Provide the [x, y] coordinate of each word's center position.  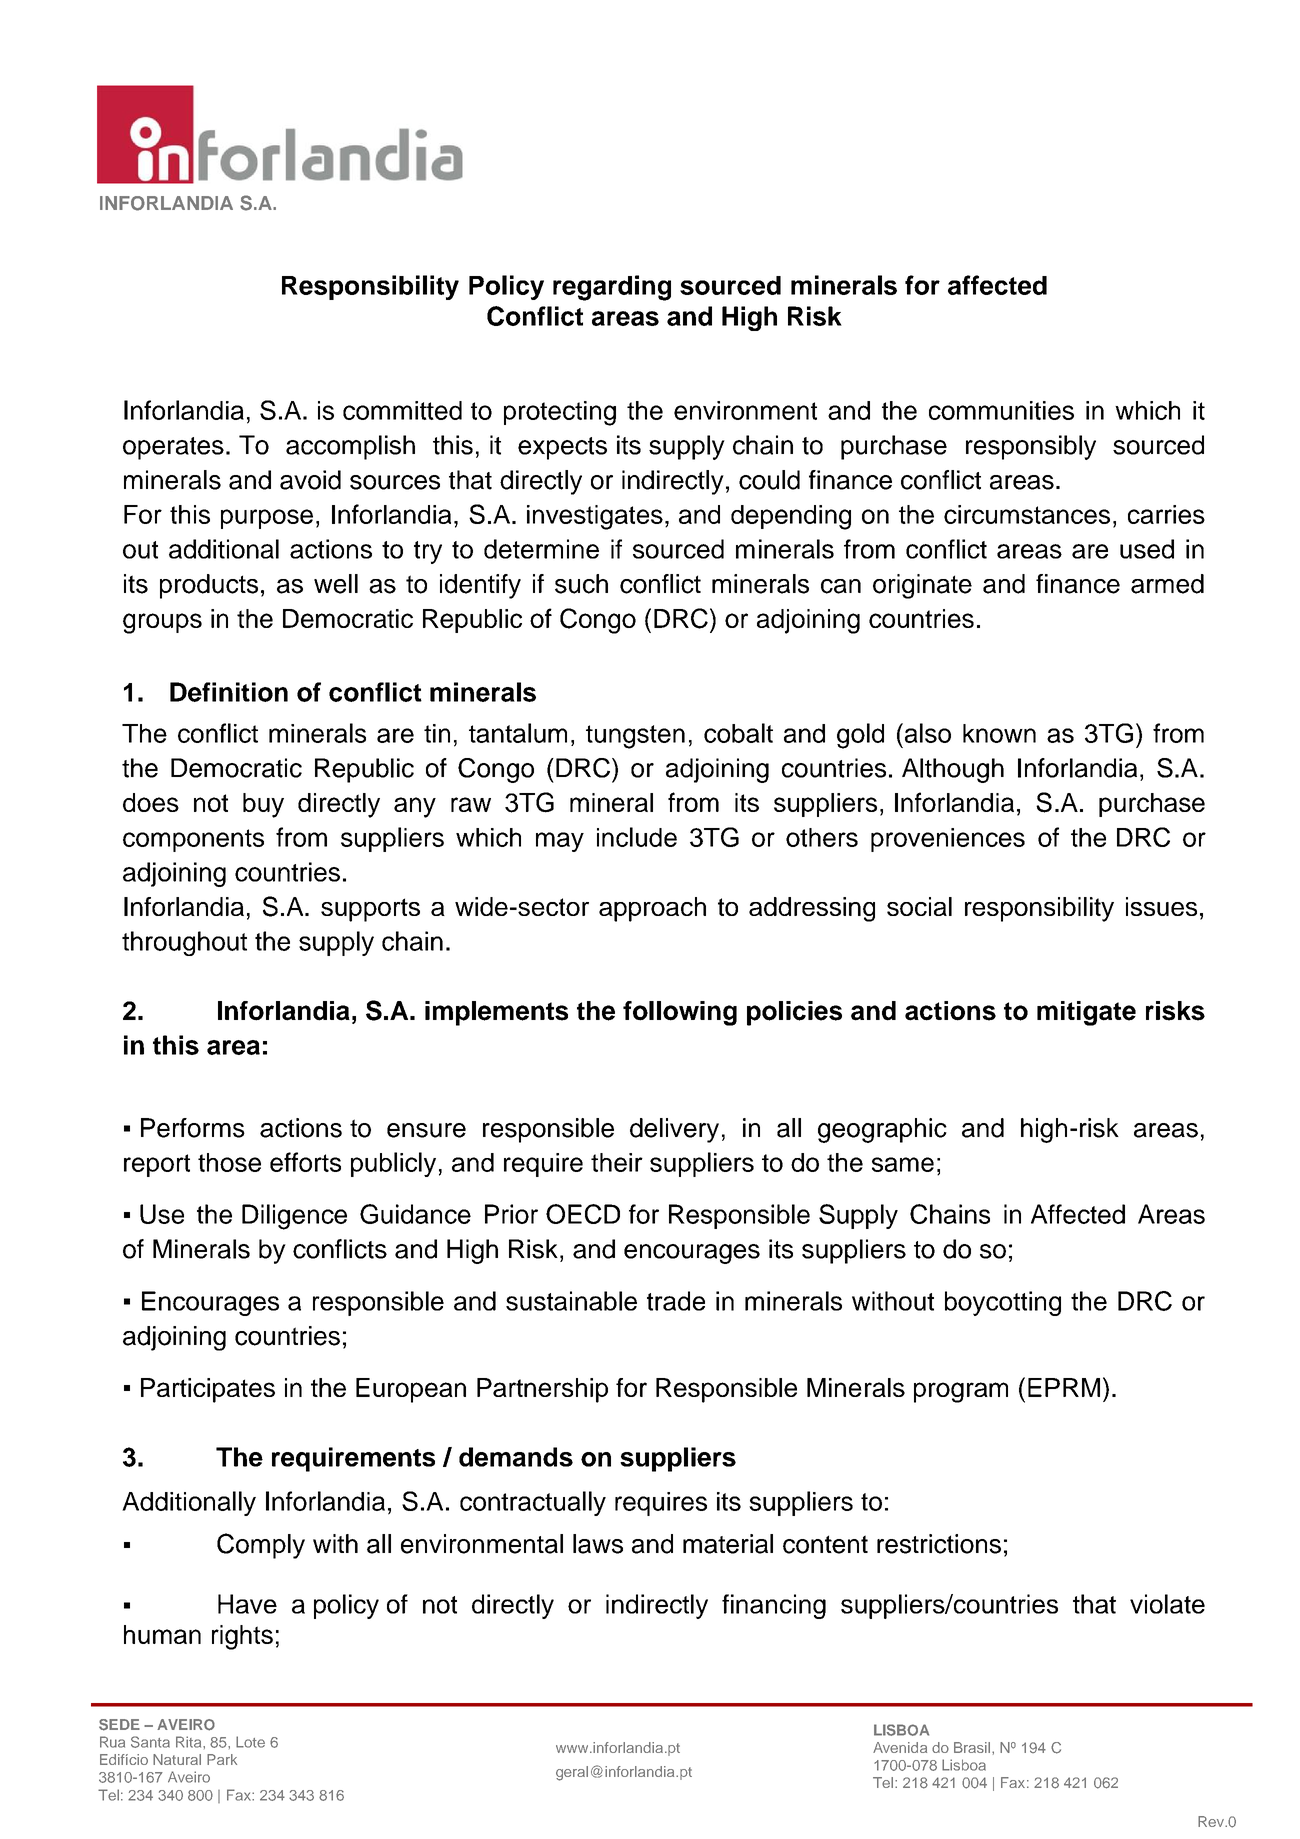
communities [1001, 410]
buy [263, 805]
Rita [190, 1742]
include [637, 837]
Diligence [294, 1217]
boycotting [1003, 1303]
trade [676, 1301]
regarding [612, 288]
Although [953, 770]
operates [173, 448]
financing [774, 1606]
